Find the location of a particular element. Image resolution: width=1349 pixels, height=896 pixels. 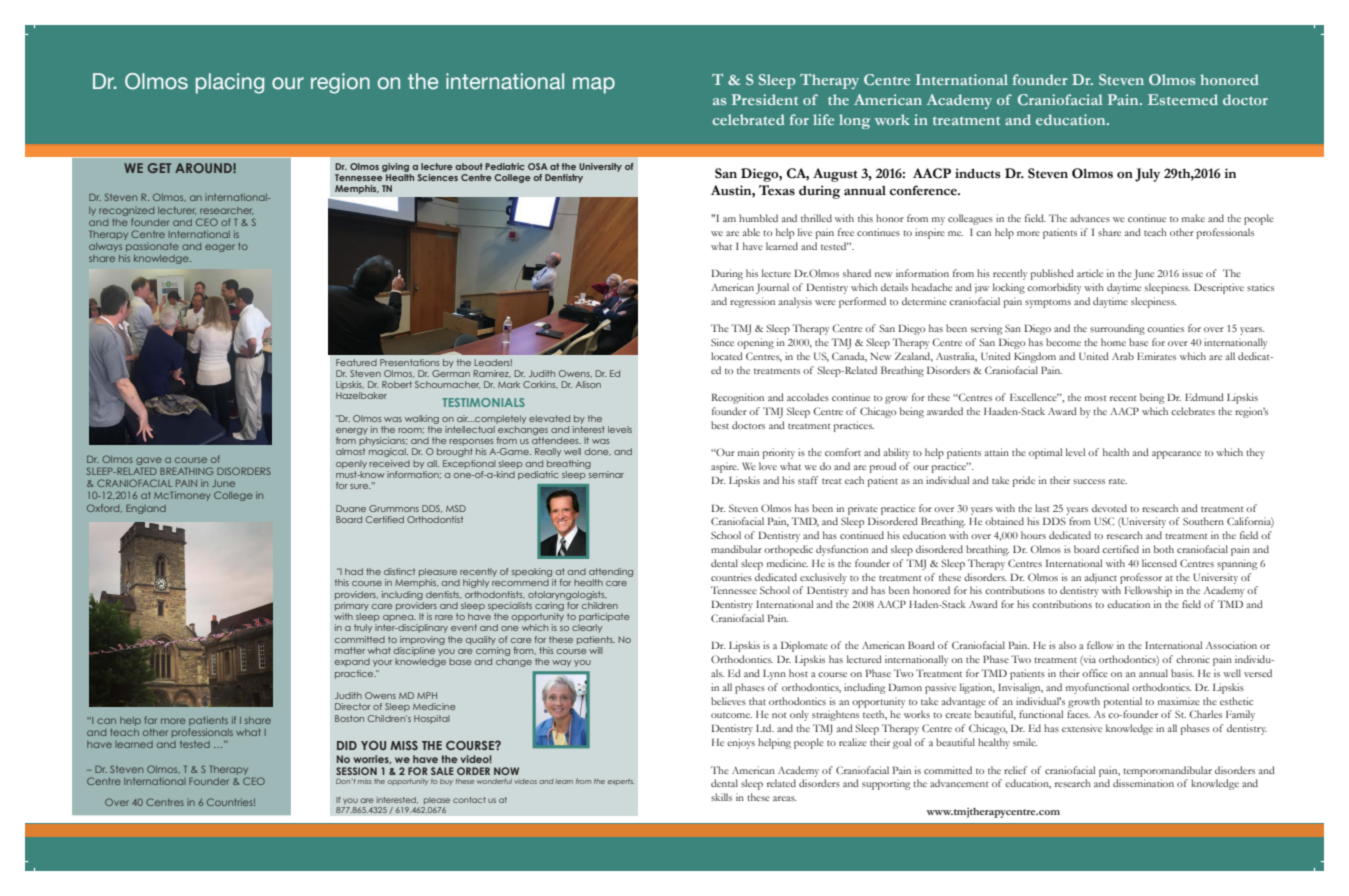

will is located at coordinates (596, 650).
